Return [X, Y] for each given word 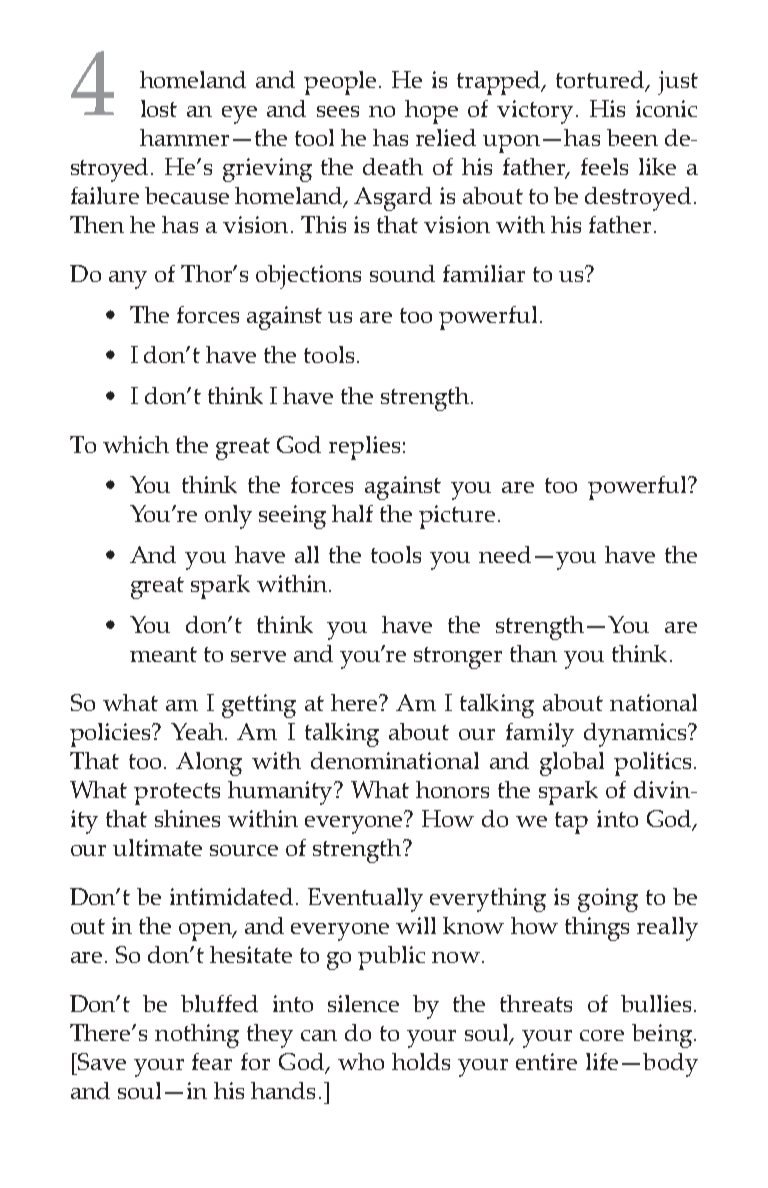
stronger [458, 658]
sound [402, 273]
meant [163, 654]
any [128, 280]
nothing [197, 1036]
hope [431, 112]
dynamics [636, 735]
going [608, 900]
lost [159, 108]
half [352, 513]
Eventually [365, 900]
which [136, 444]
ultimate [157, 847]
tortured [601, 81]
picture [457, 517]
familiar [484, 273]
